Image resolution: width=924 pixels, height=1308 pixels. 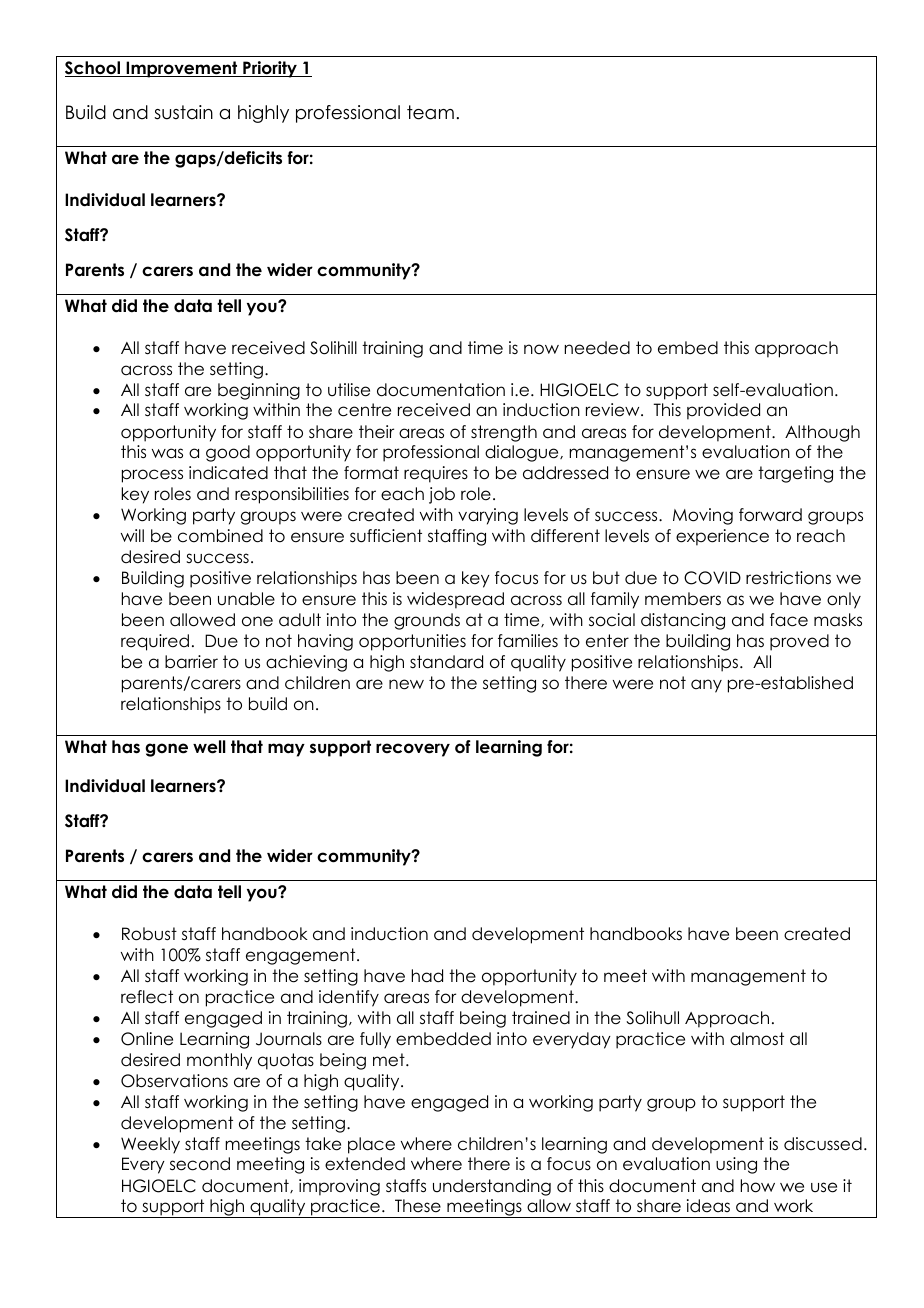 What do you see at coordinates (183, 112) in the screenshot?
I see `sustain` at bounding box center [183, 112].
